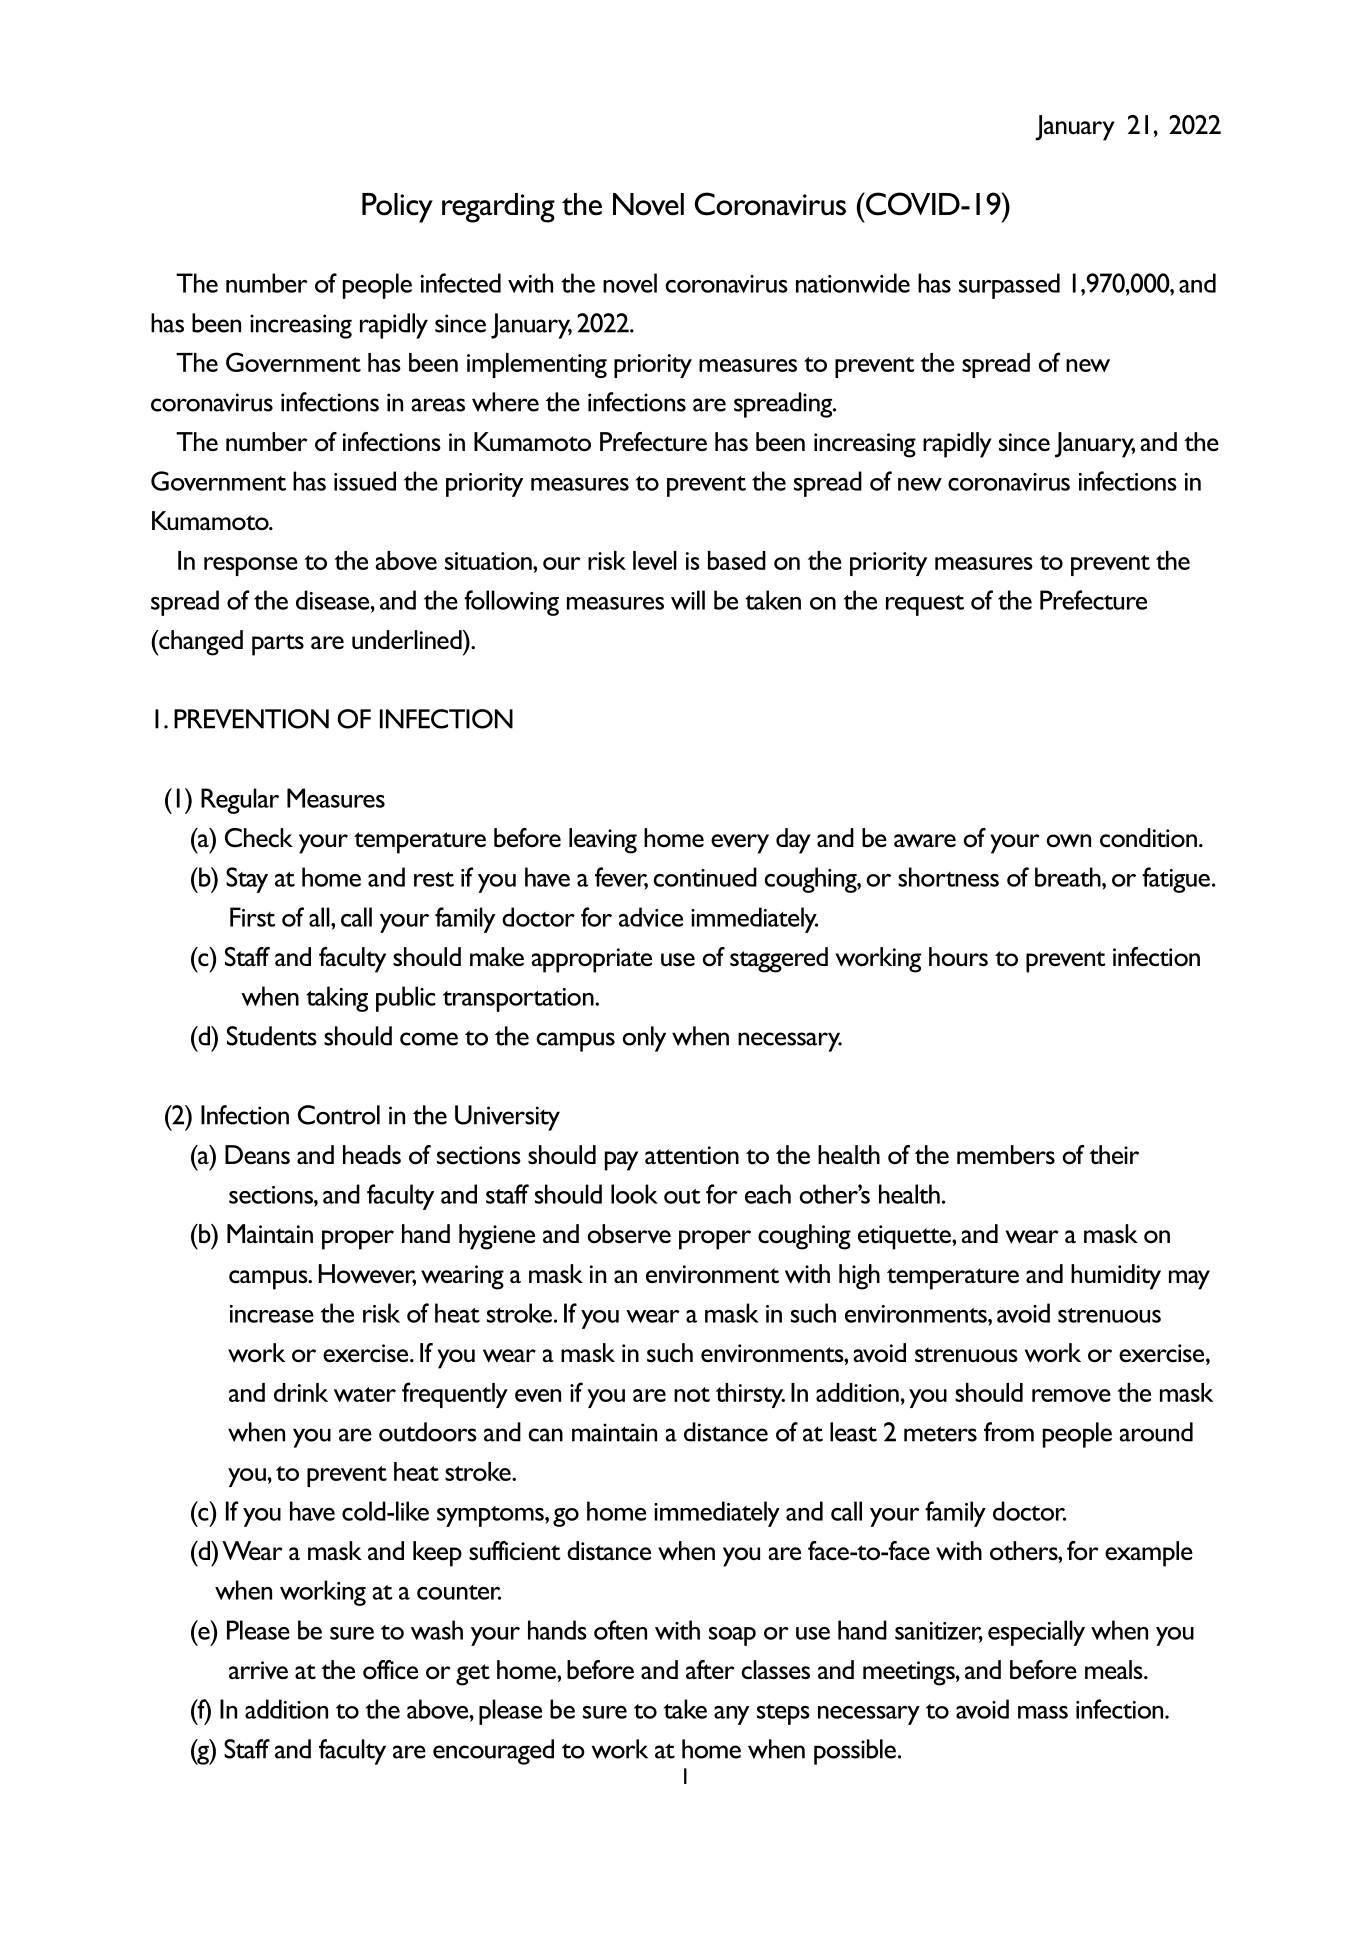 The width and height of the screenshot is (1371, 1939). What do you see at coordinates (390, 1670) in the screenshot?
I see `office` at bounding box center [390, 1670].
